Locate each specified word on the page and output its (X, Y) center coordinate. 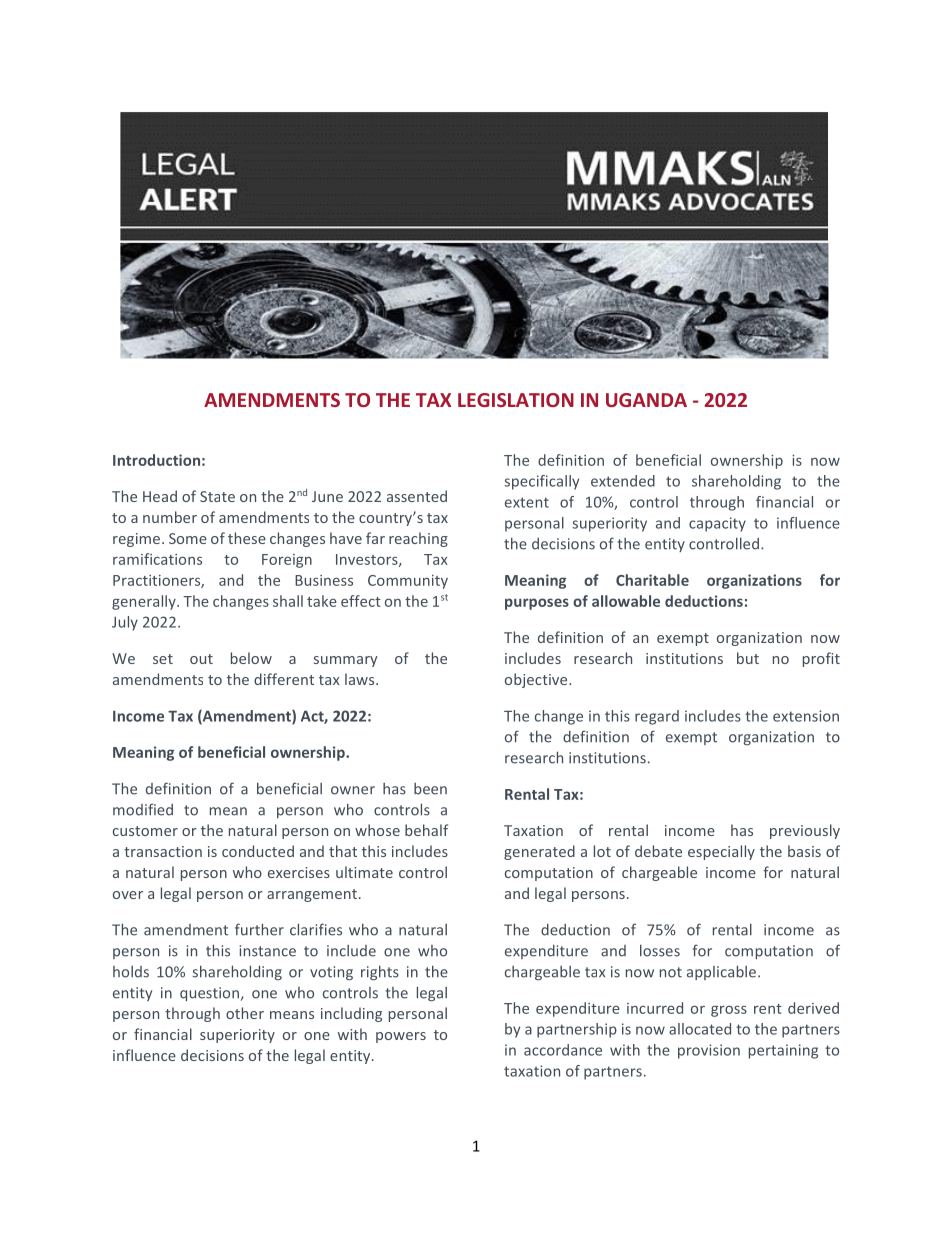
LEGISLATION (516, 400)
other (245, 1013)
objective (537, 680)
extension (806, 716)
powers (401, 1037)
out (201, 659)
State (217, 496)
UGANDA (646, 400)
